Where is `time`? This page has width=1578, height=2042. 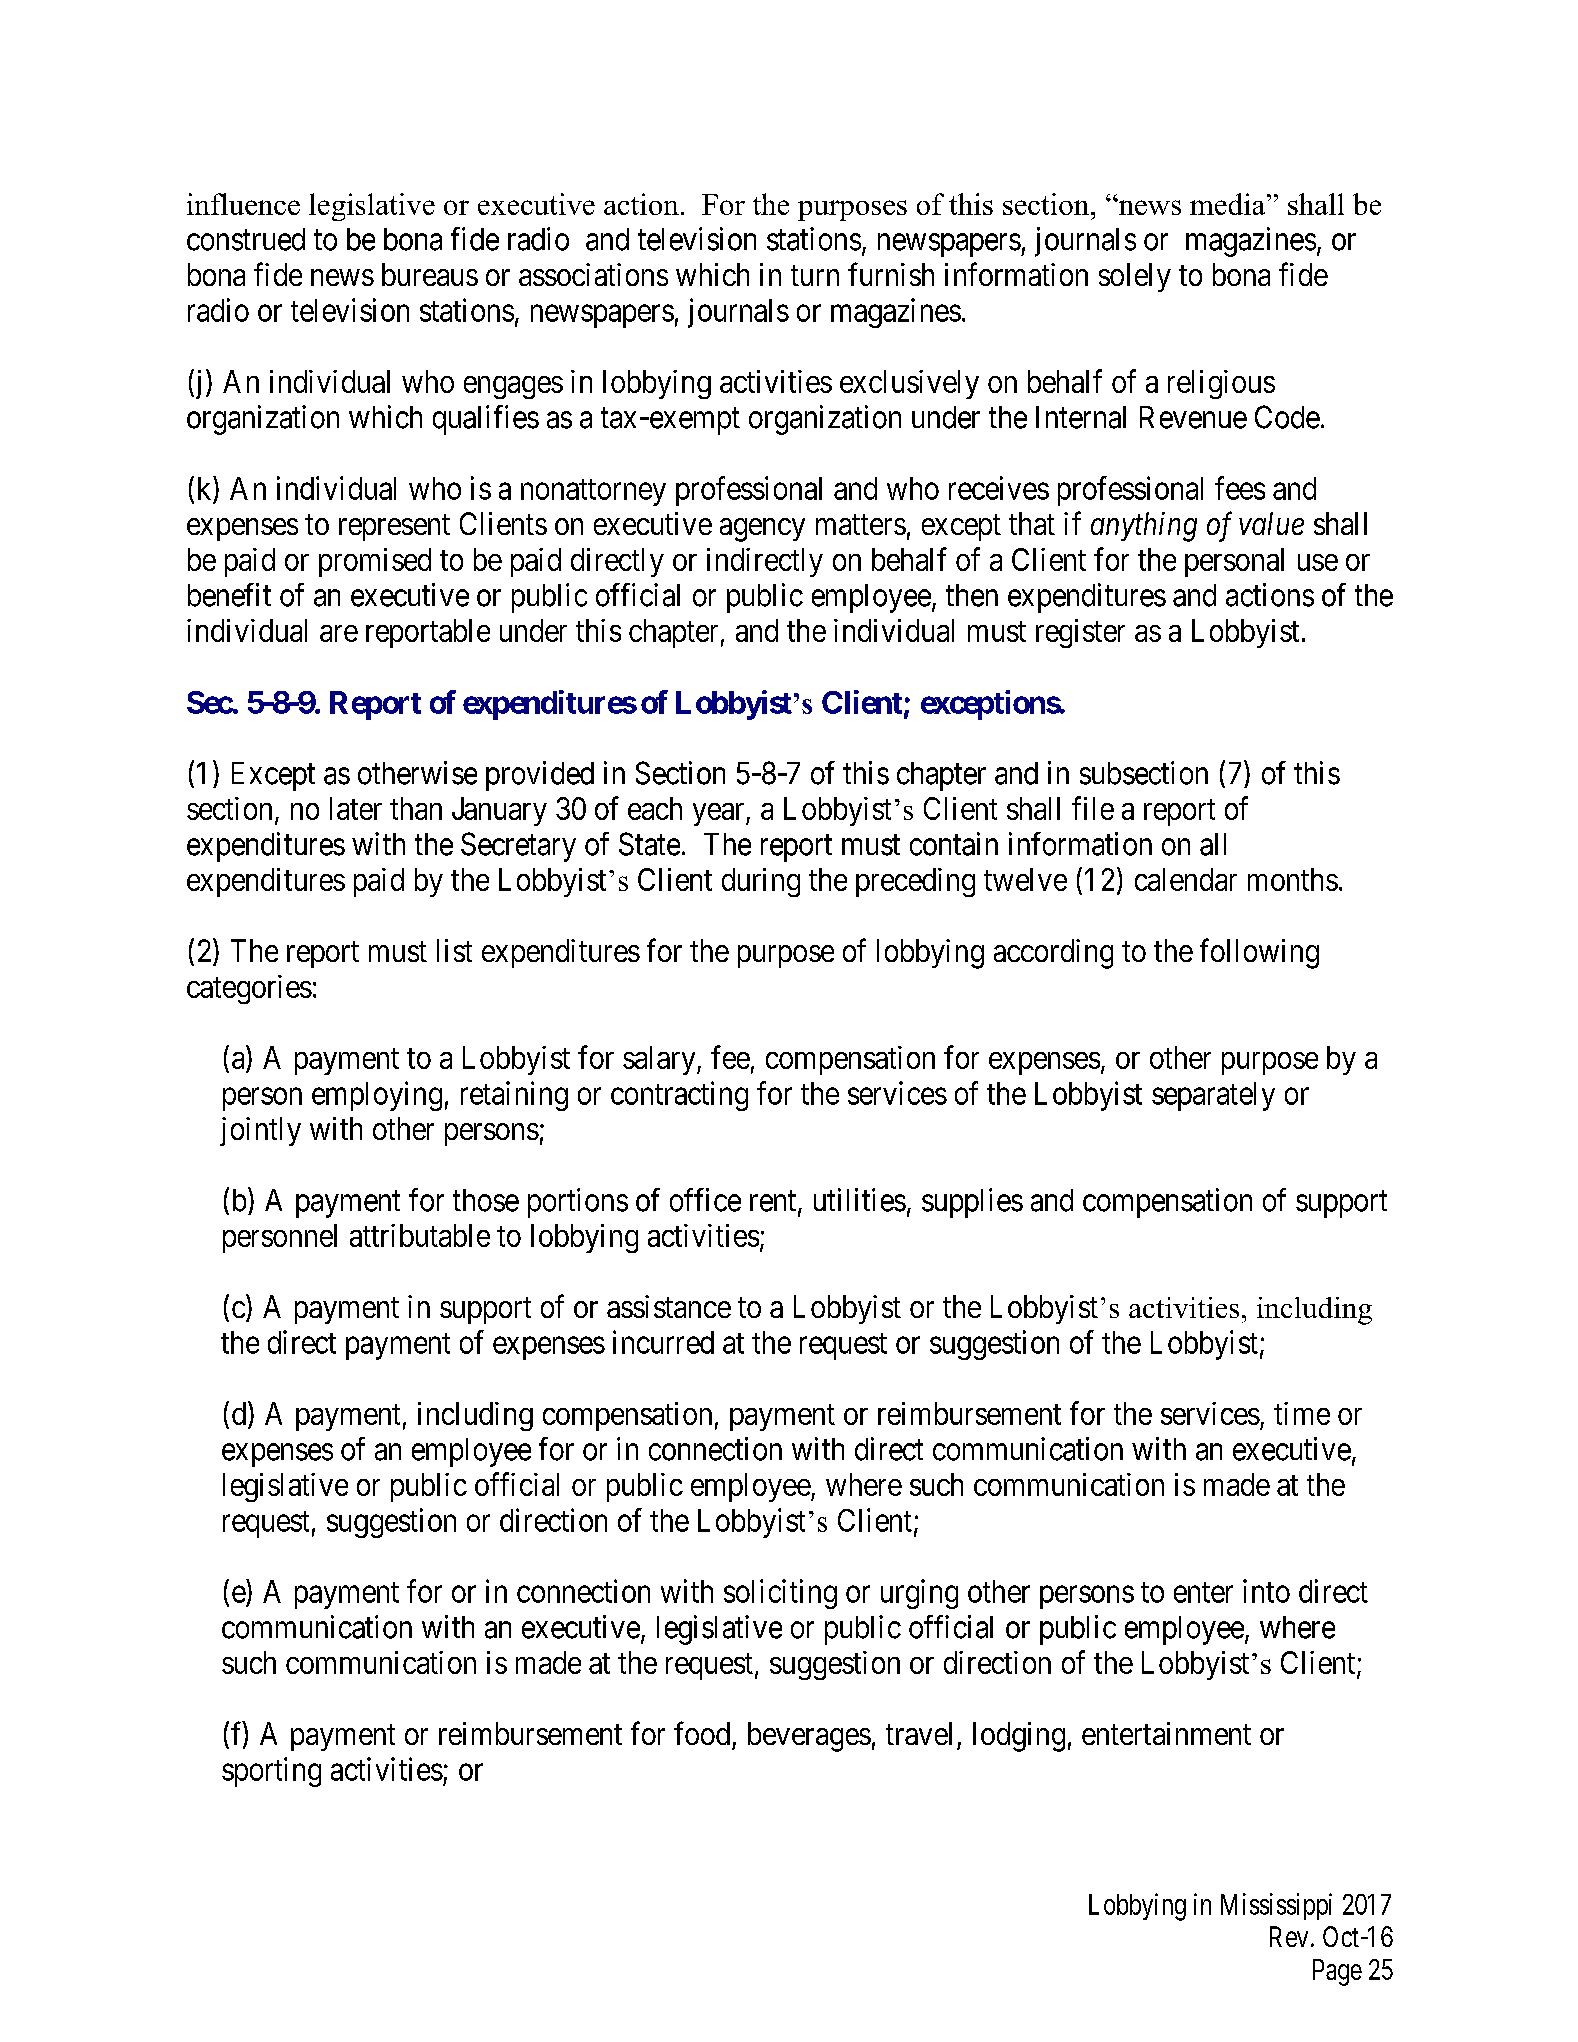 time is located at coordinates (1302, 1413).
